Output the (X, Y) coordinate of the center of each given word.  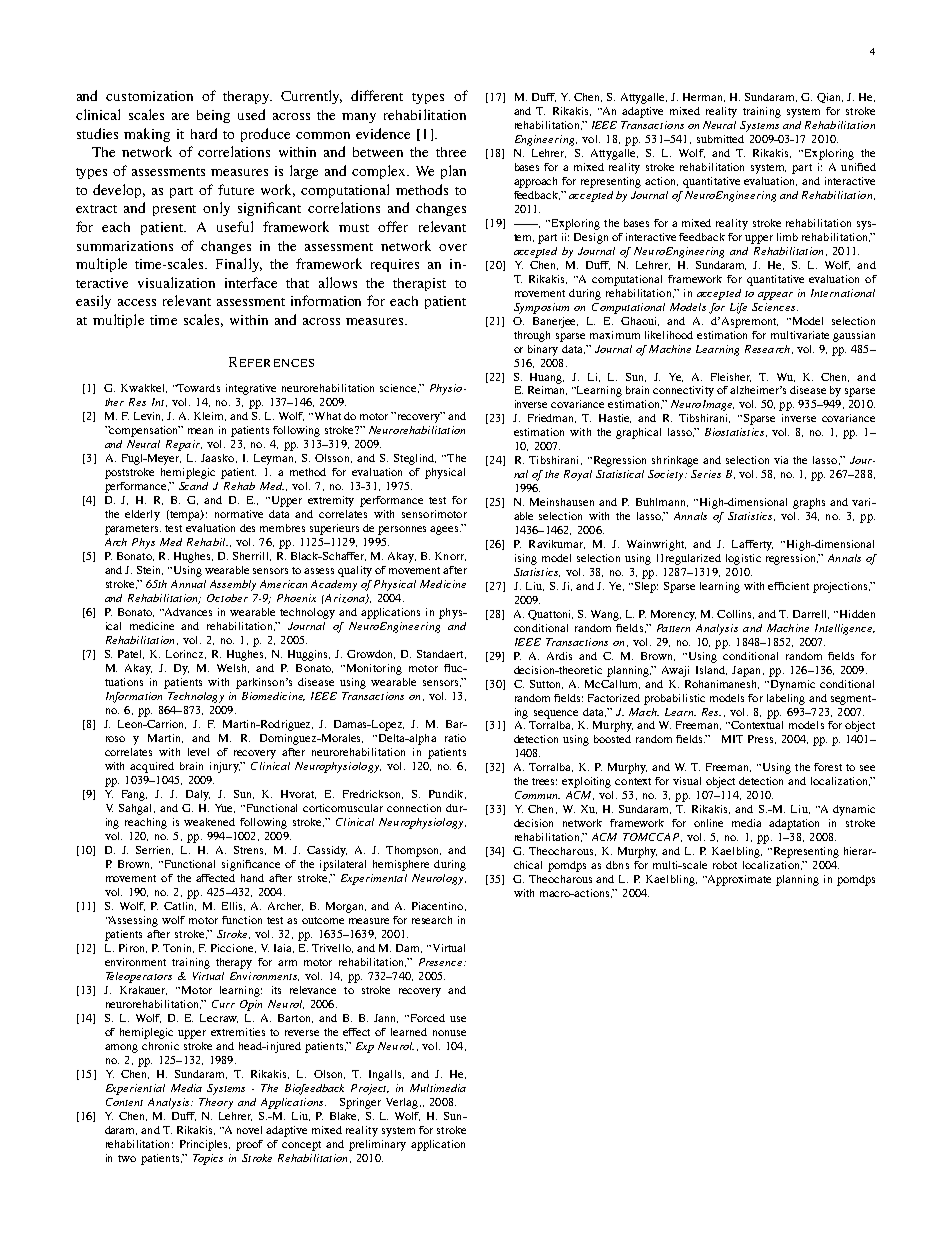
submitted (720, 139)
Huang (547, 378)
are (180, 116)
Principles (205, 1145)
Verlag (403, 1103)
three (451, 152)
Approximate (738, 880)
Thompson (413, 851)
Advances (187, 612)
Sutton (546, 684)
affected (215, 878)
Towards (198, 388)
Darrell (811, 614)
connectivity (683, 391)
